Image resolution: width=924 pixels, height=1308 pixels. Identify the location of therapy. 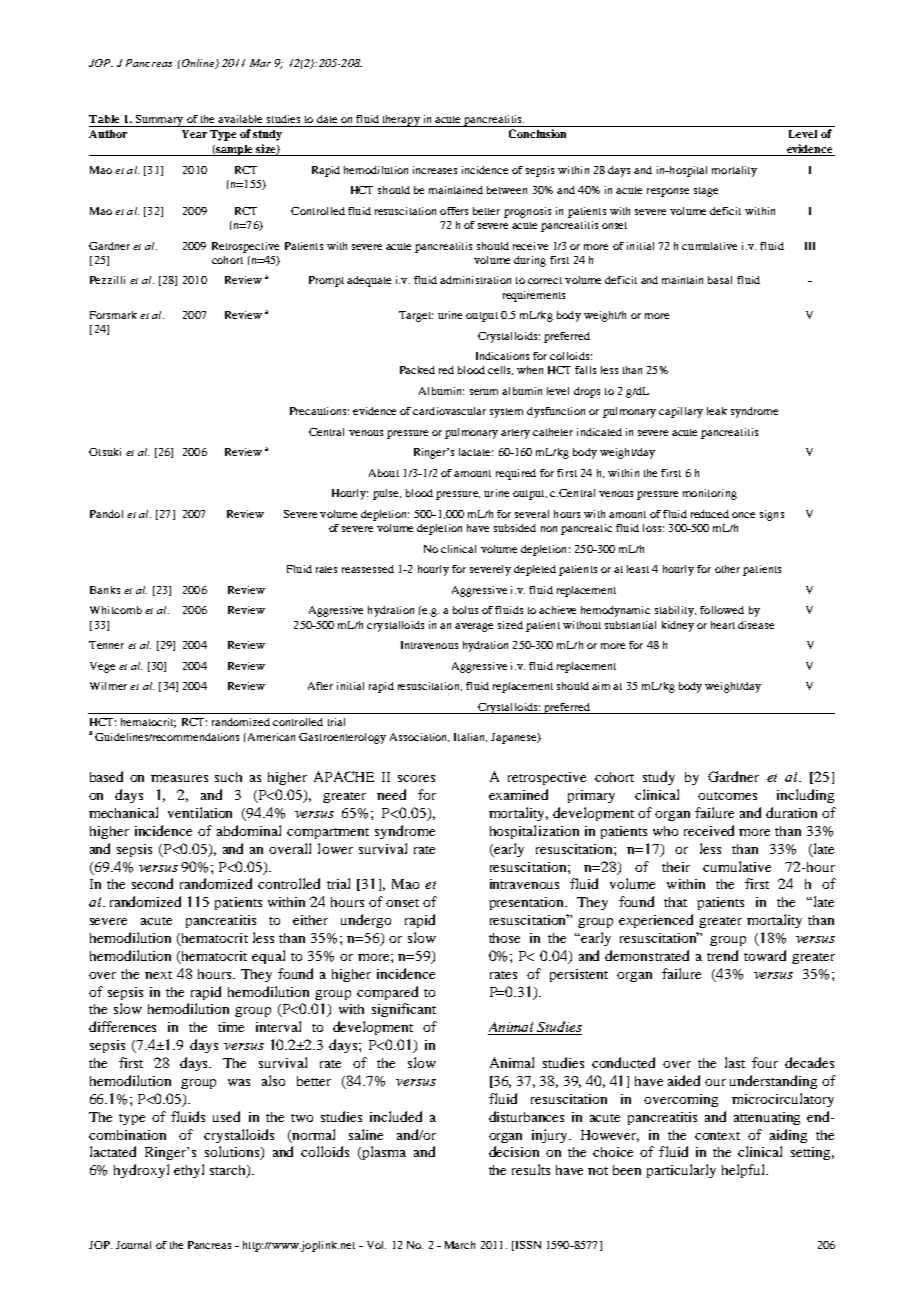
(401, 121).
